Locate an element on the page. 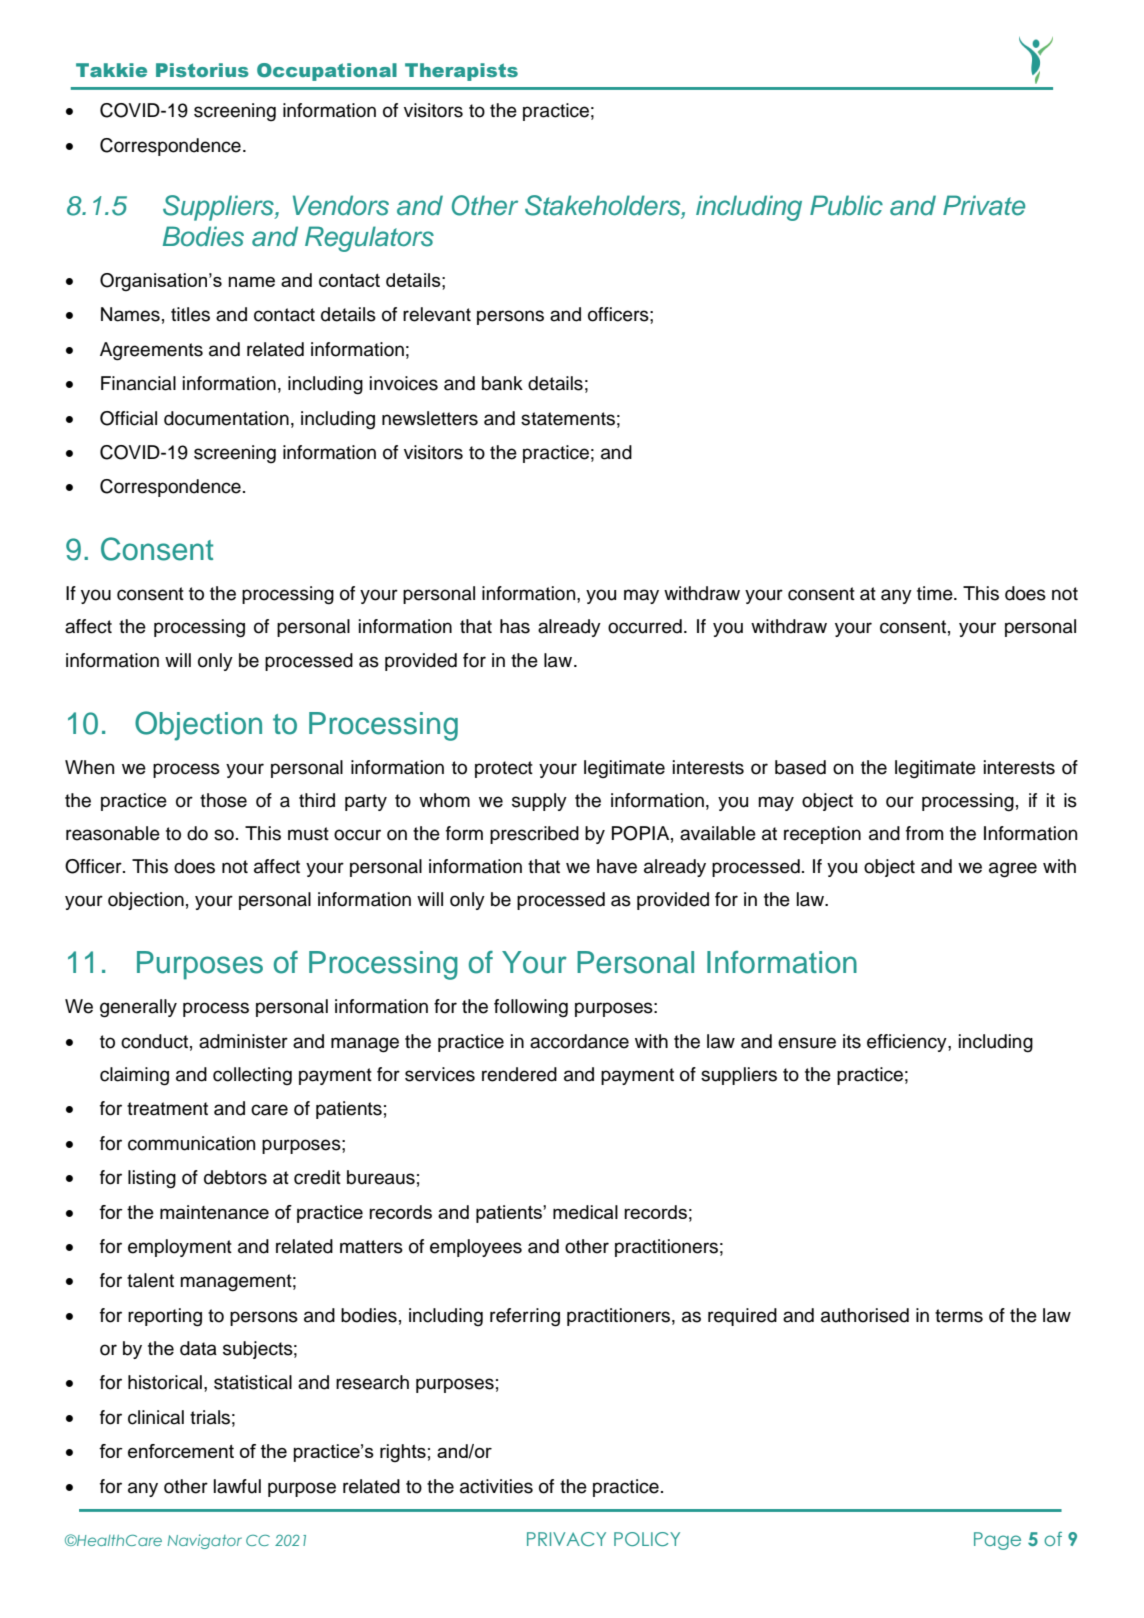  accordance is located at coordinates (579, 1041).
